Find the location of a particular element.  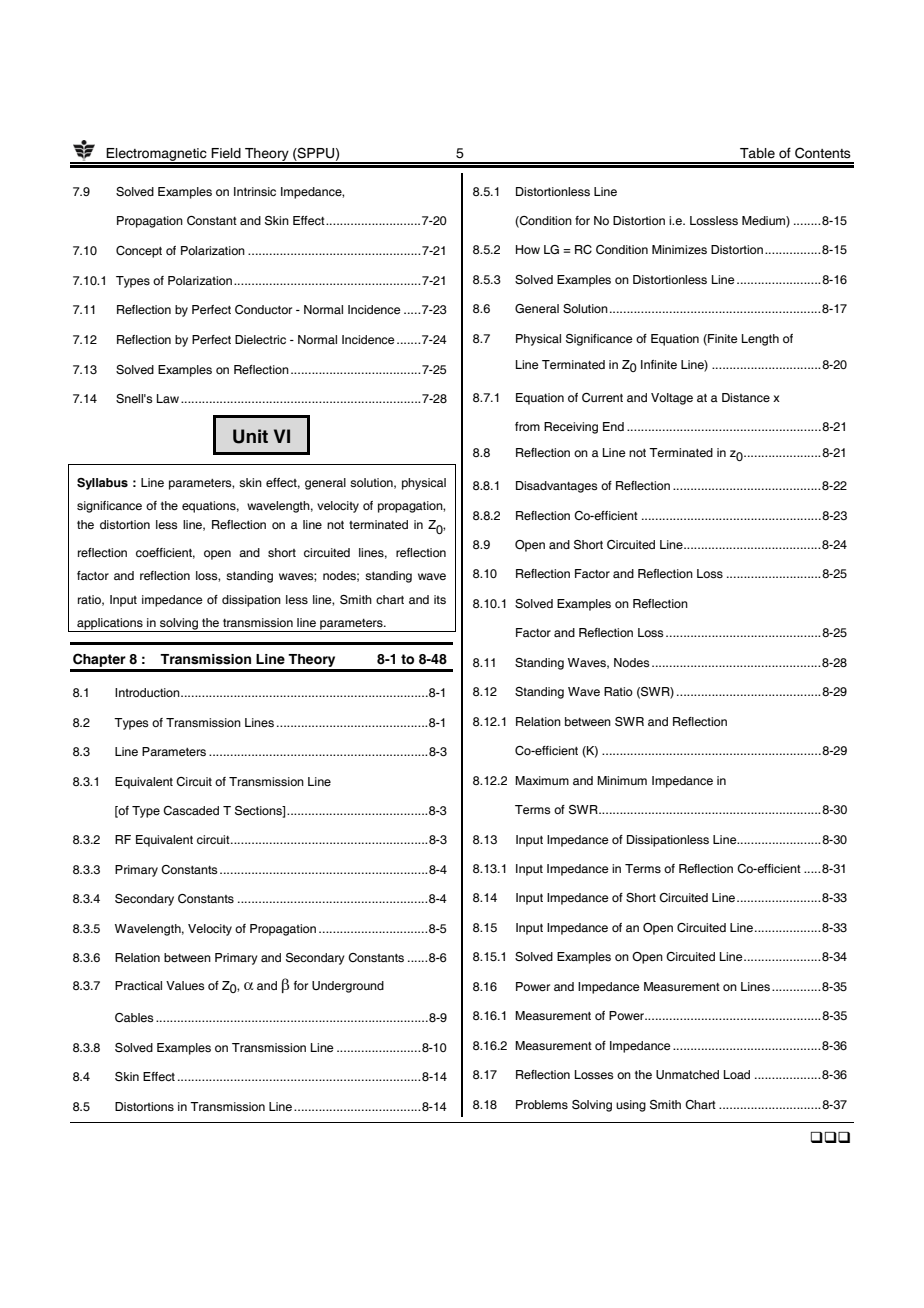

Load is located at coordinates (737, 1074).
